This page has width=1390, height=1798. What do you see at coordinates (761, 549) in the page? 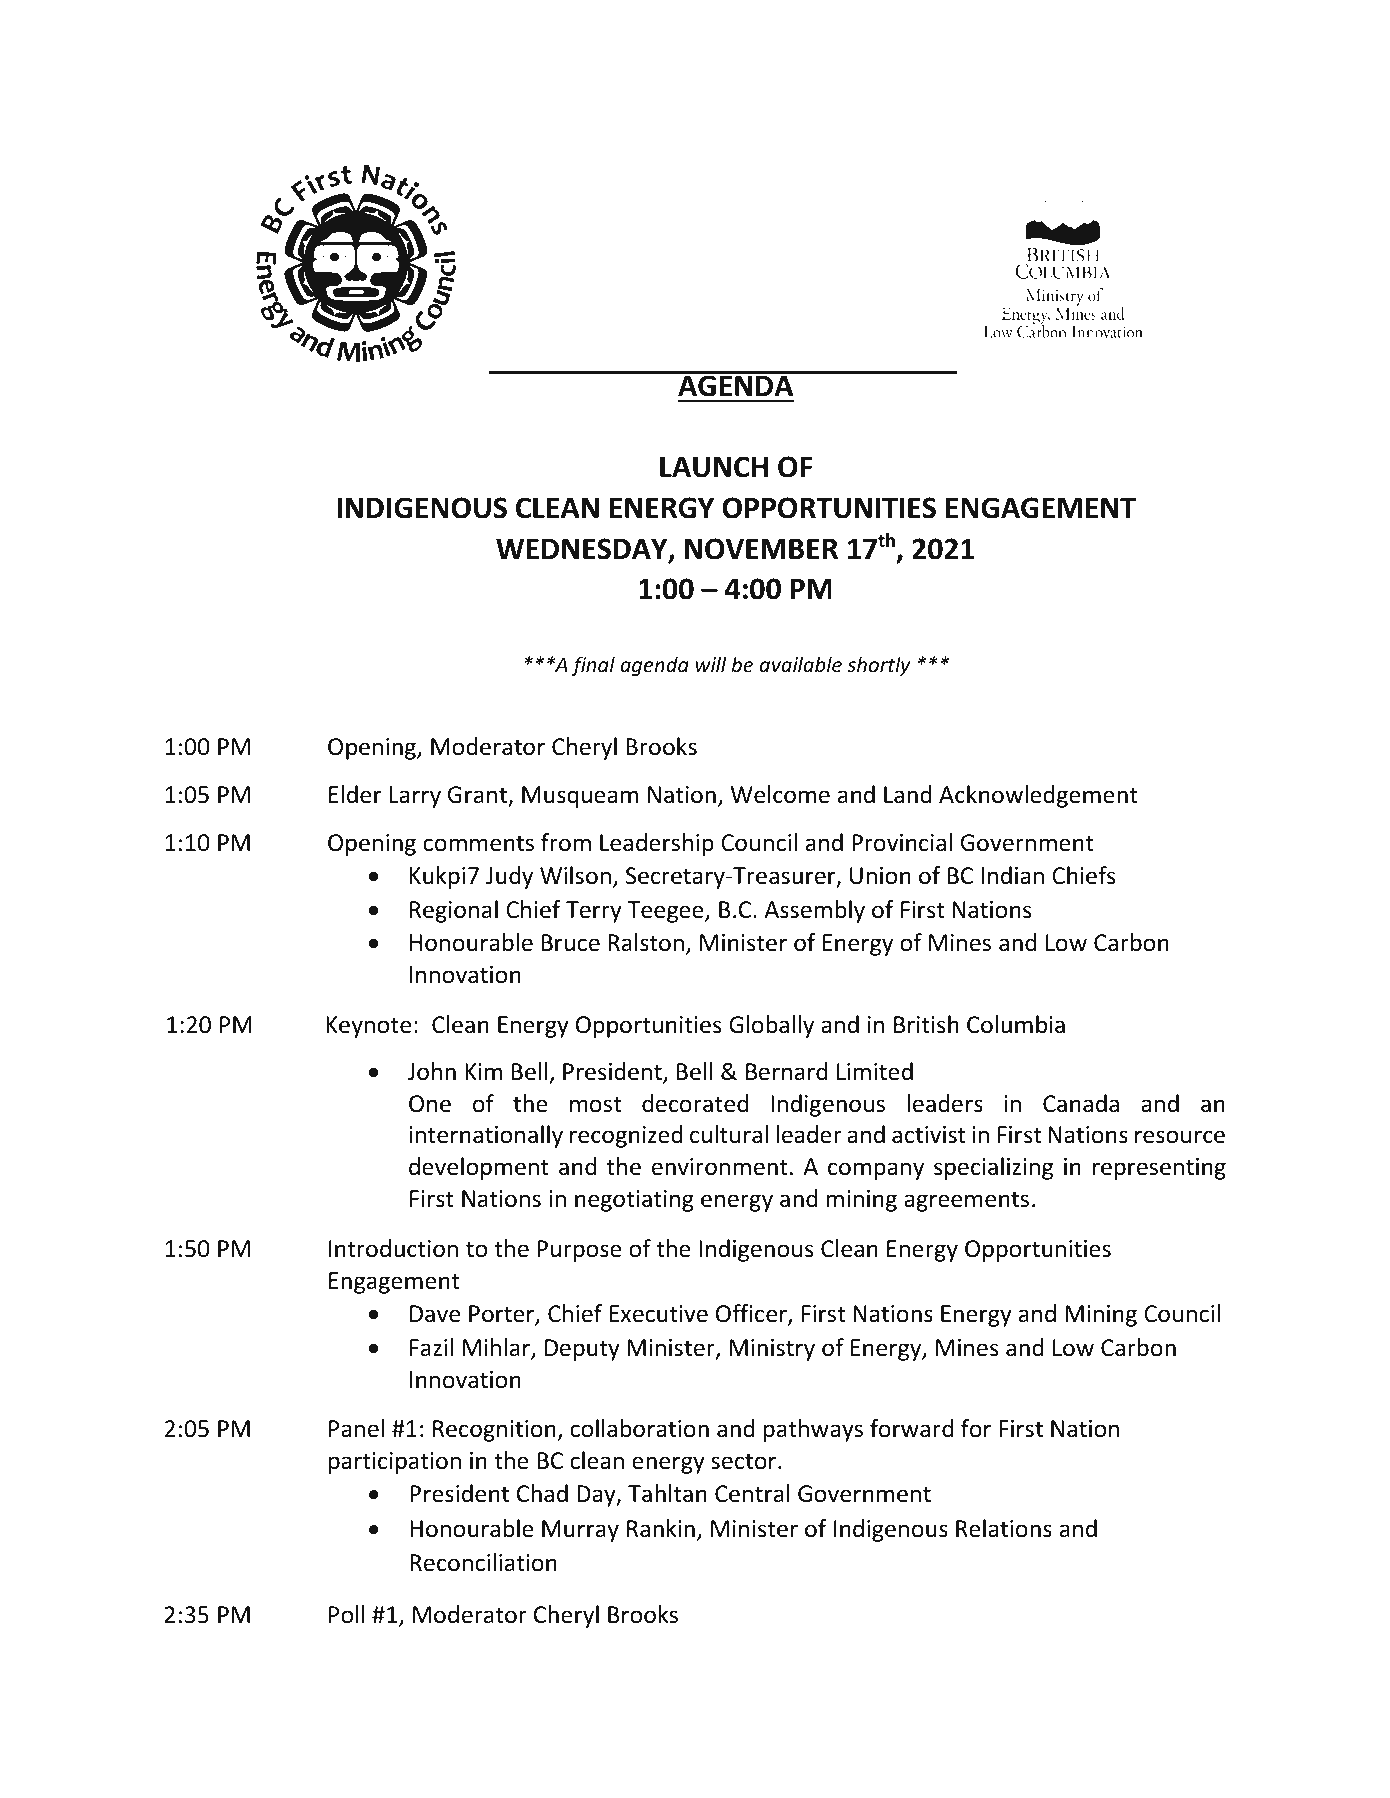
I see `NOVEMBER` at bounding box center [761, 549].
